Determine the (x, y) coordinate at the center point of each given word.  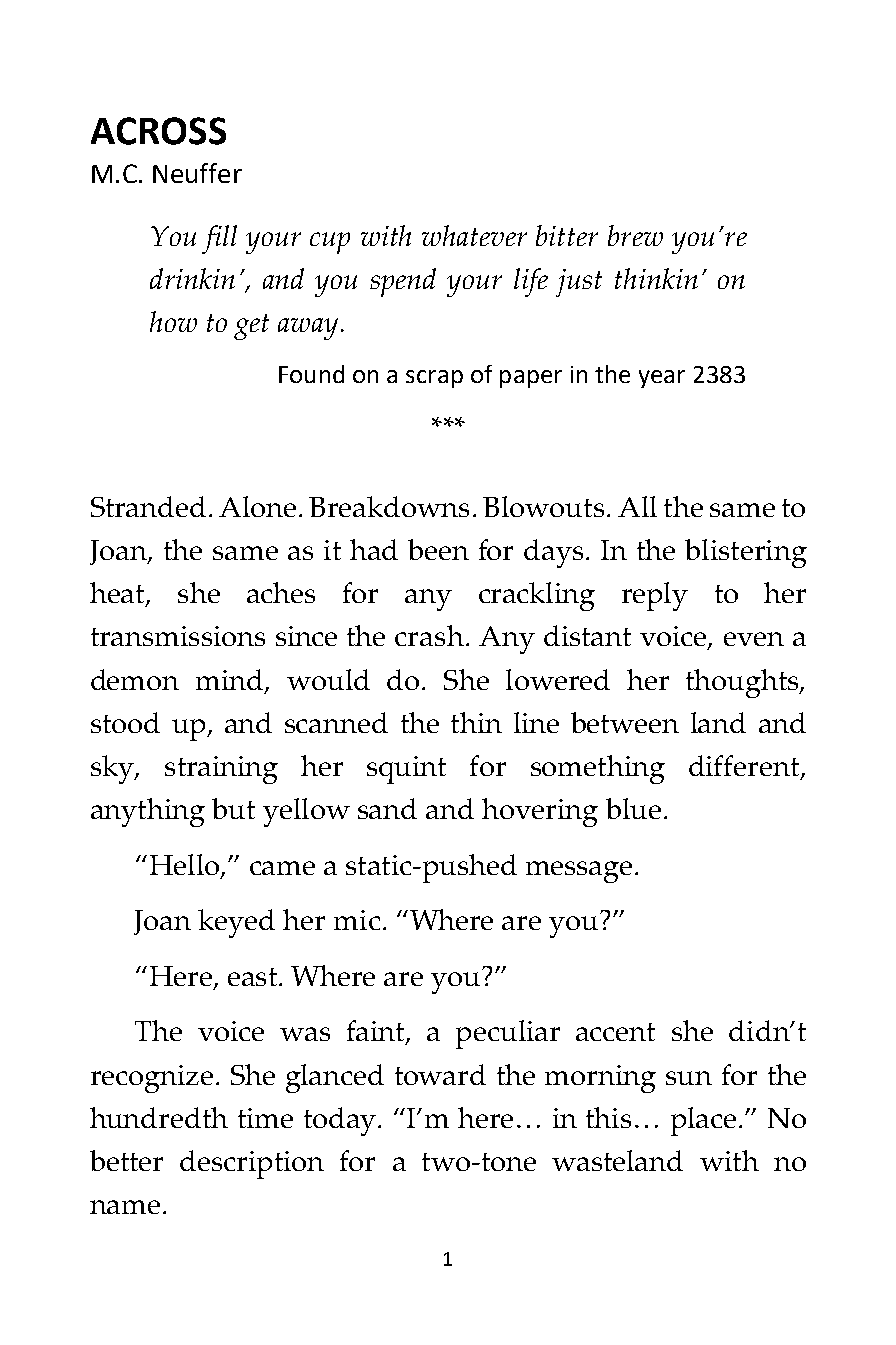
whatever (474, 235)
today (340, 1121)
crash (429, 635)
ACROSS (158, 131)
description (252, 1164)
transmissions (178, 636)
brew (635, 235)
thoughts (743, 683)
